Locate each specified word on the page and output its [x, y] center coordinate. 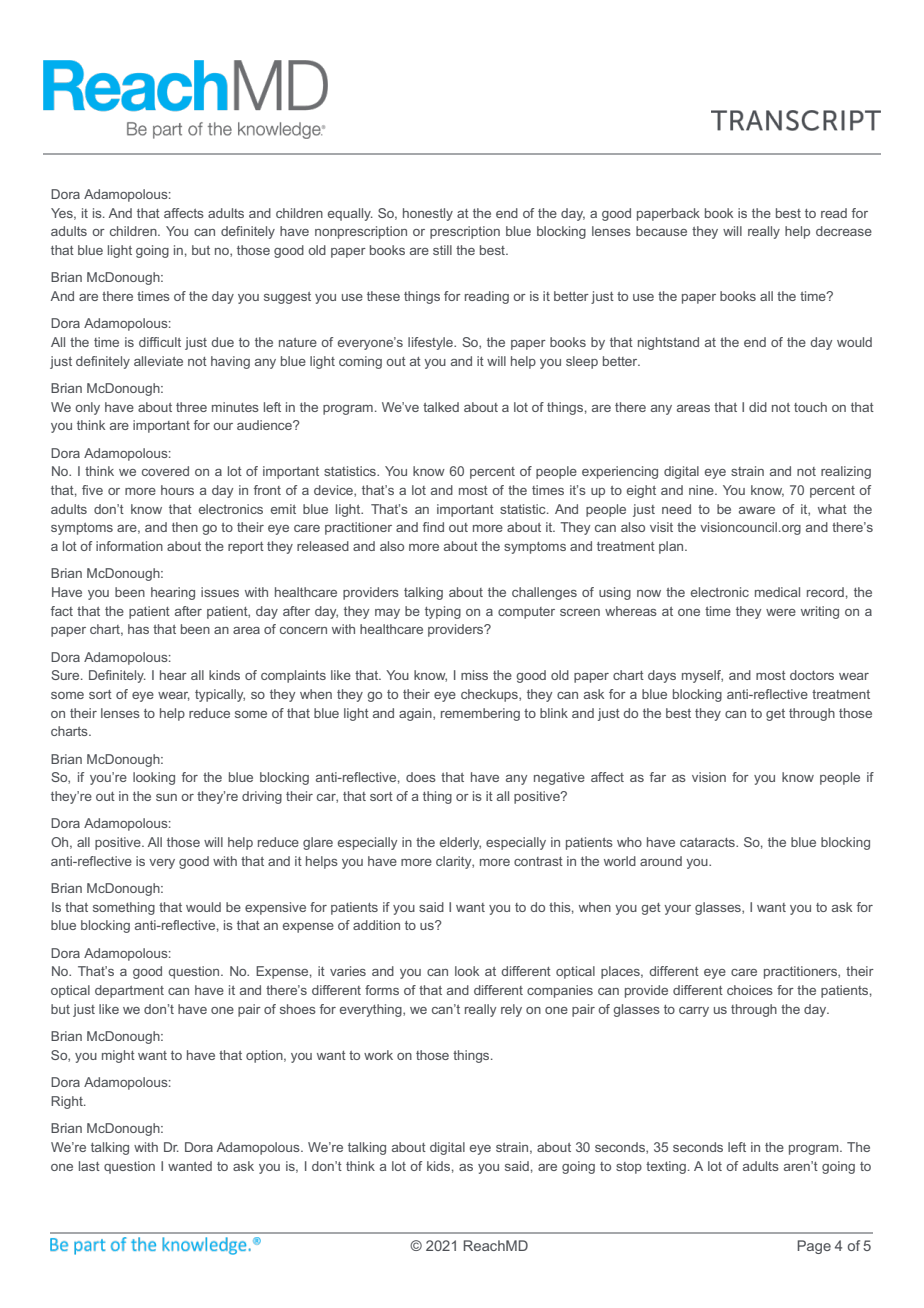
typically [220, 695]
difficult [160, 342]
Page [814, 1247]
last [89, 1166]
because [661, 231]
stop [629, 1168]
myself [702, 676]
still [442, 250]
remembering [480, 714]
